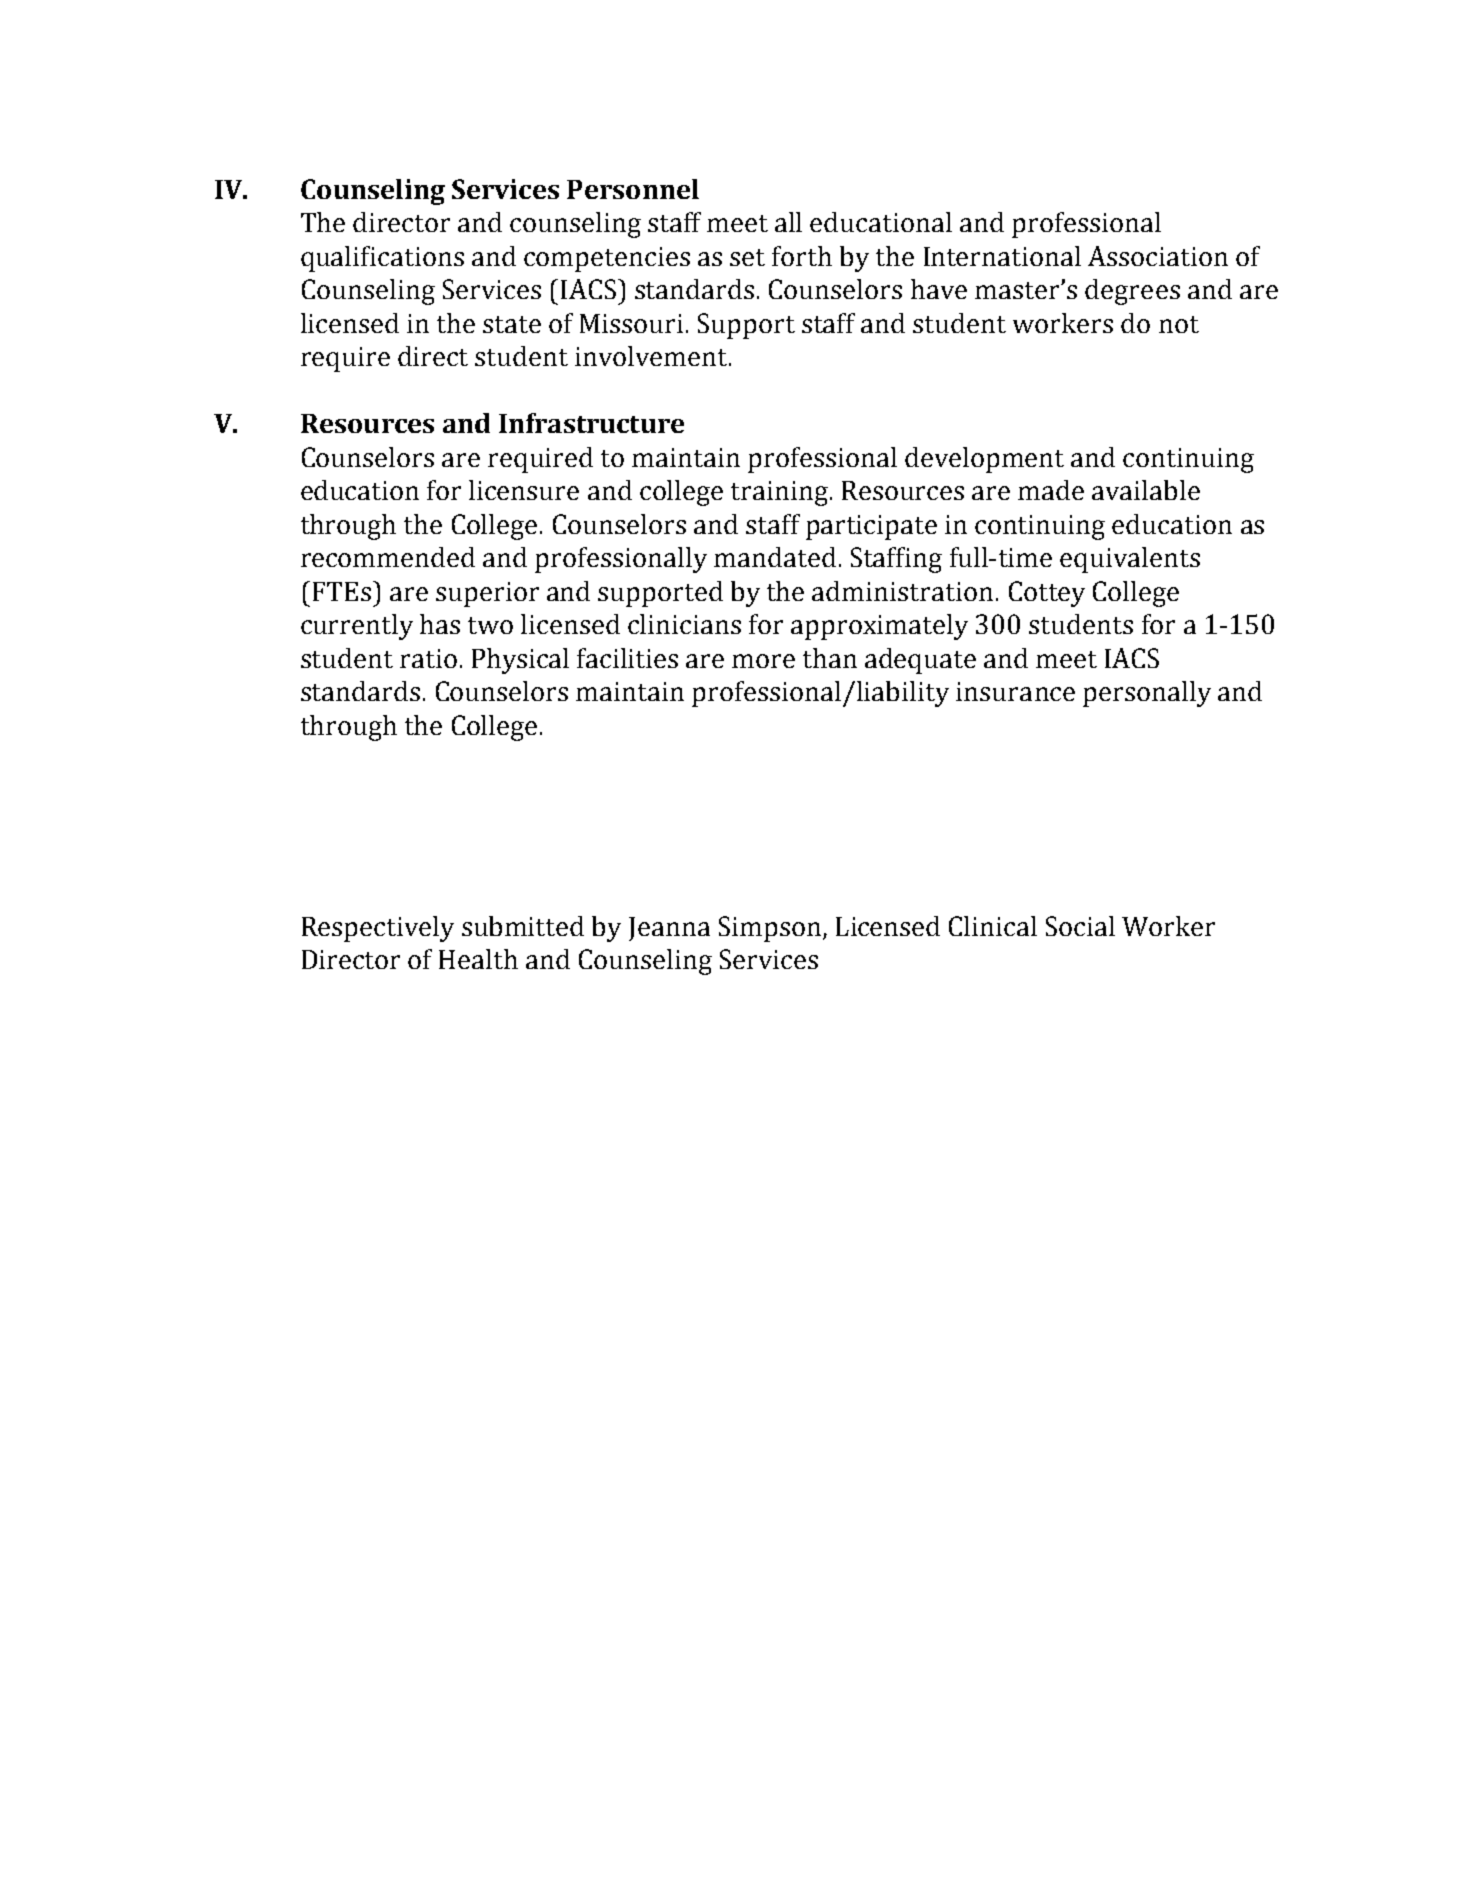 Image resolution: width=1457 pixels, height=1886 pixels. I want to click on training, so click(781, 493).
